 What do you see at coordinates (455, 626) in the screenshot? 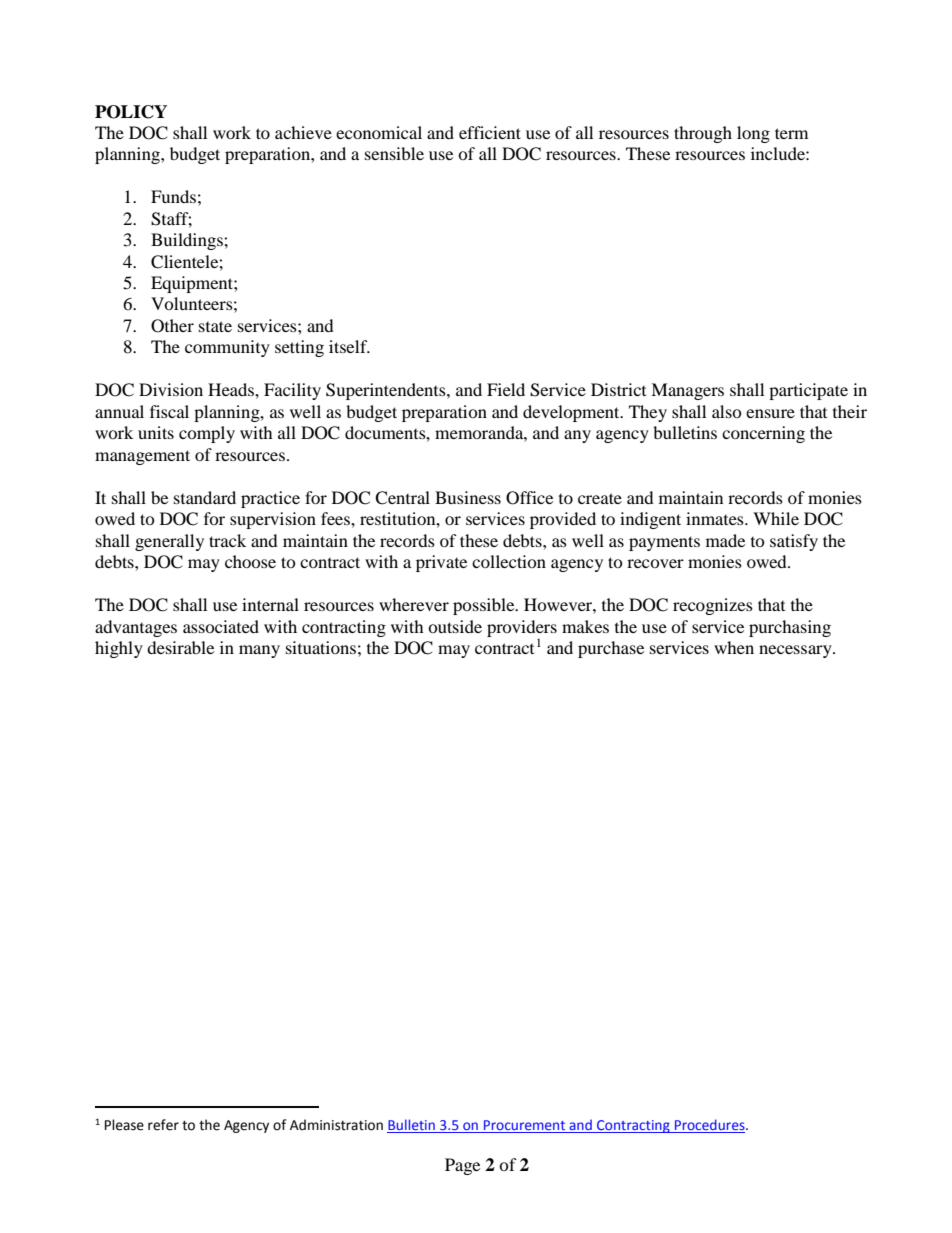
I see `outside` at bounding box center [455, 626].
